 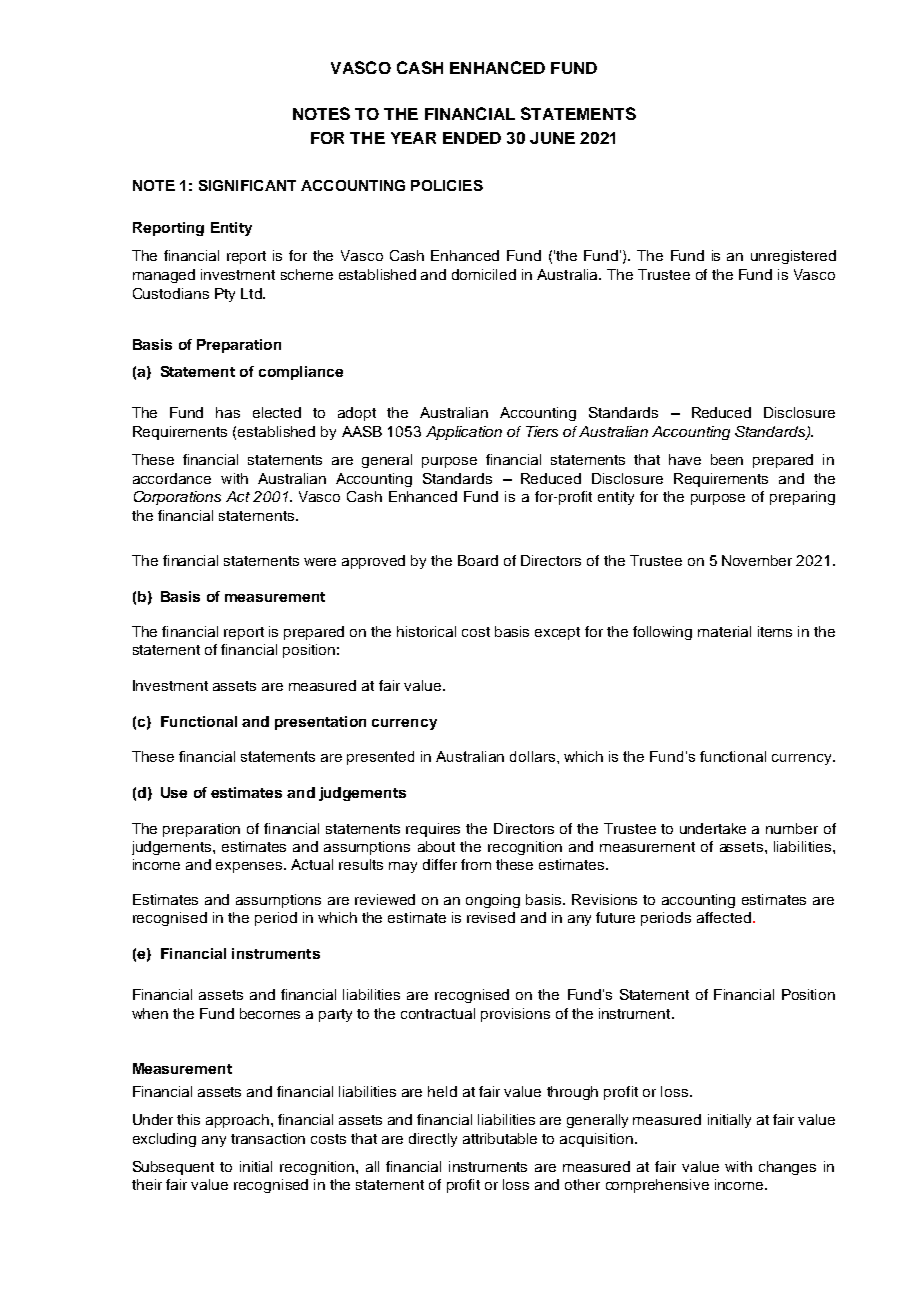 I want to click on POLICIES, so click(x=447, y=185).
